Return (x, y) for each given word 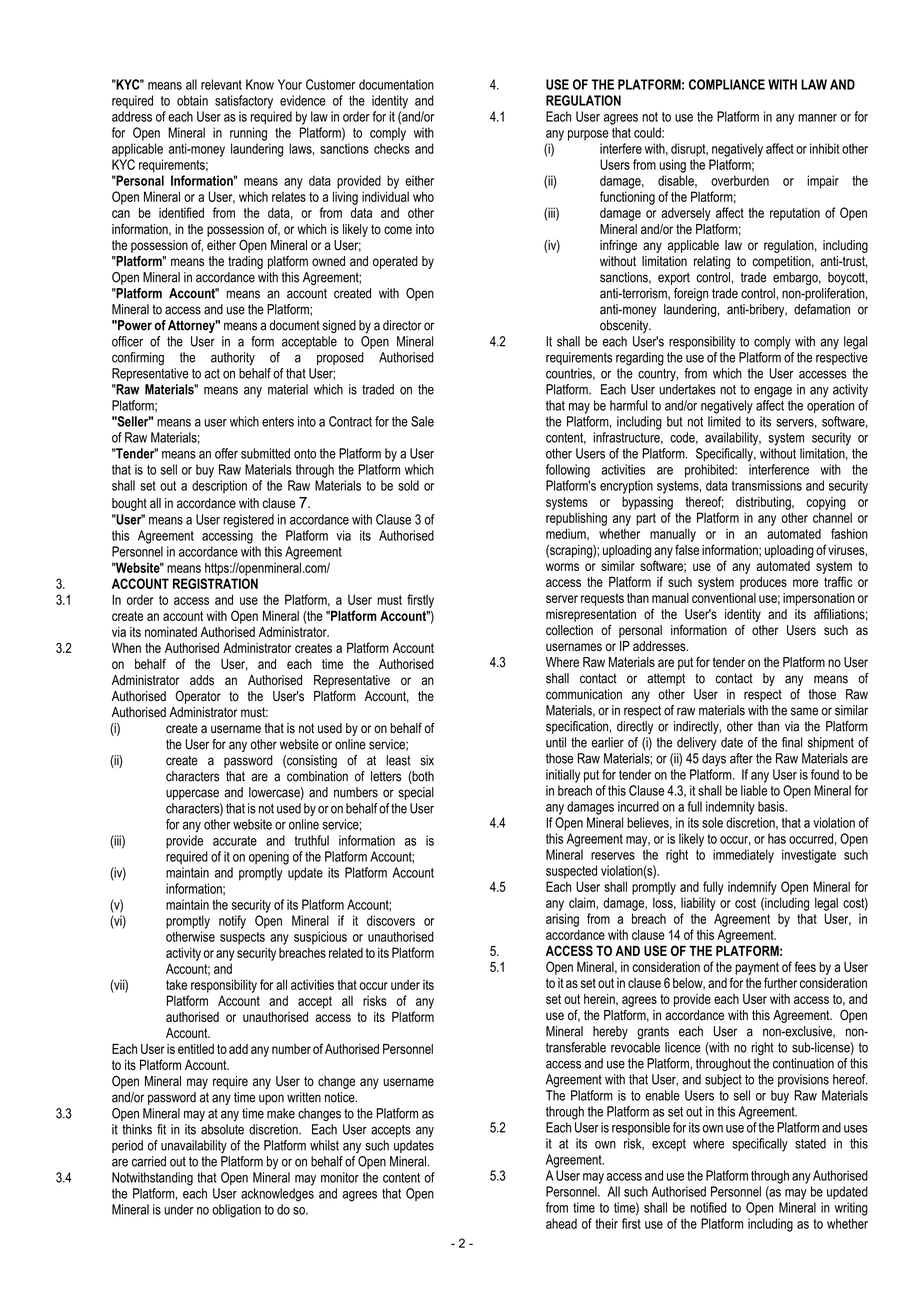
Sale (422, 421)
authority (233, 358)
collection (569, 630)
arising (562, 920)
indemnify (752, 888)
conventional (724, 598)
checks (392, 148)
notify (232, 922)
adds (202, 680)
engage (773, 392)
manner (817, 118)
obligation (236, 1211)
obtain (192, 100)
